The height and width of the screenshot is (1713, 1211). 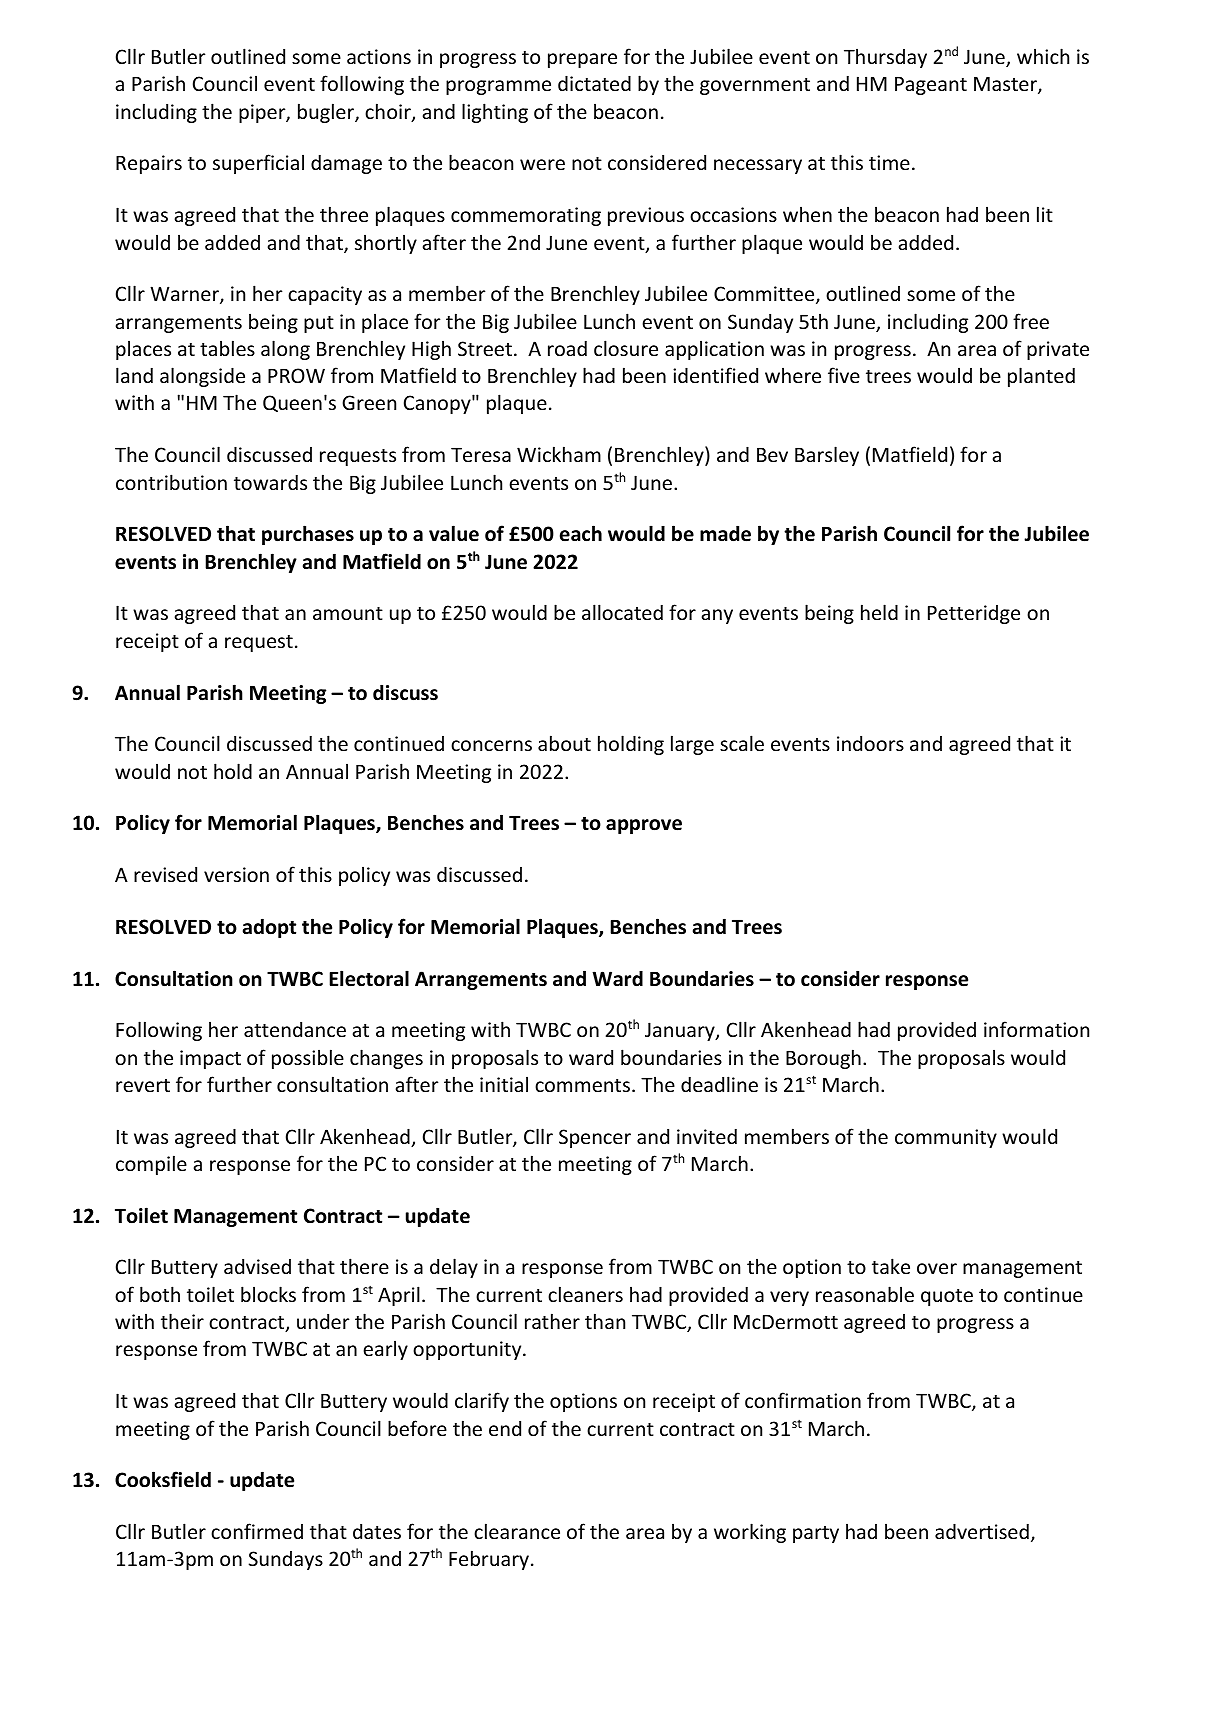 What do you see at coordinates (257, 1531) in the screenshot?
I see `confirmed` at bounding box center [257, 1531].
